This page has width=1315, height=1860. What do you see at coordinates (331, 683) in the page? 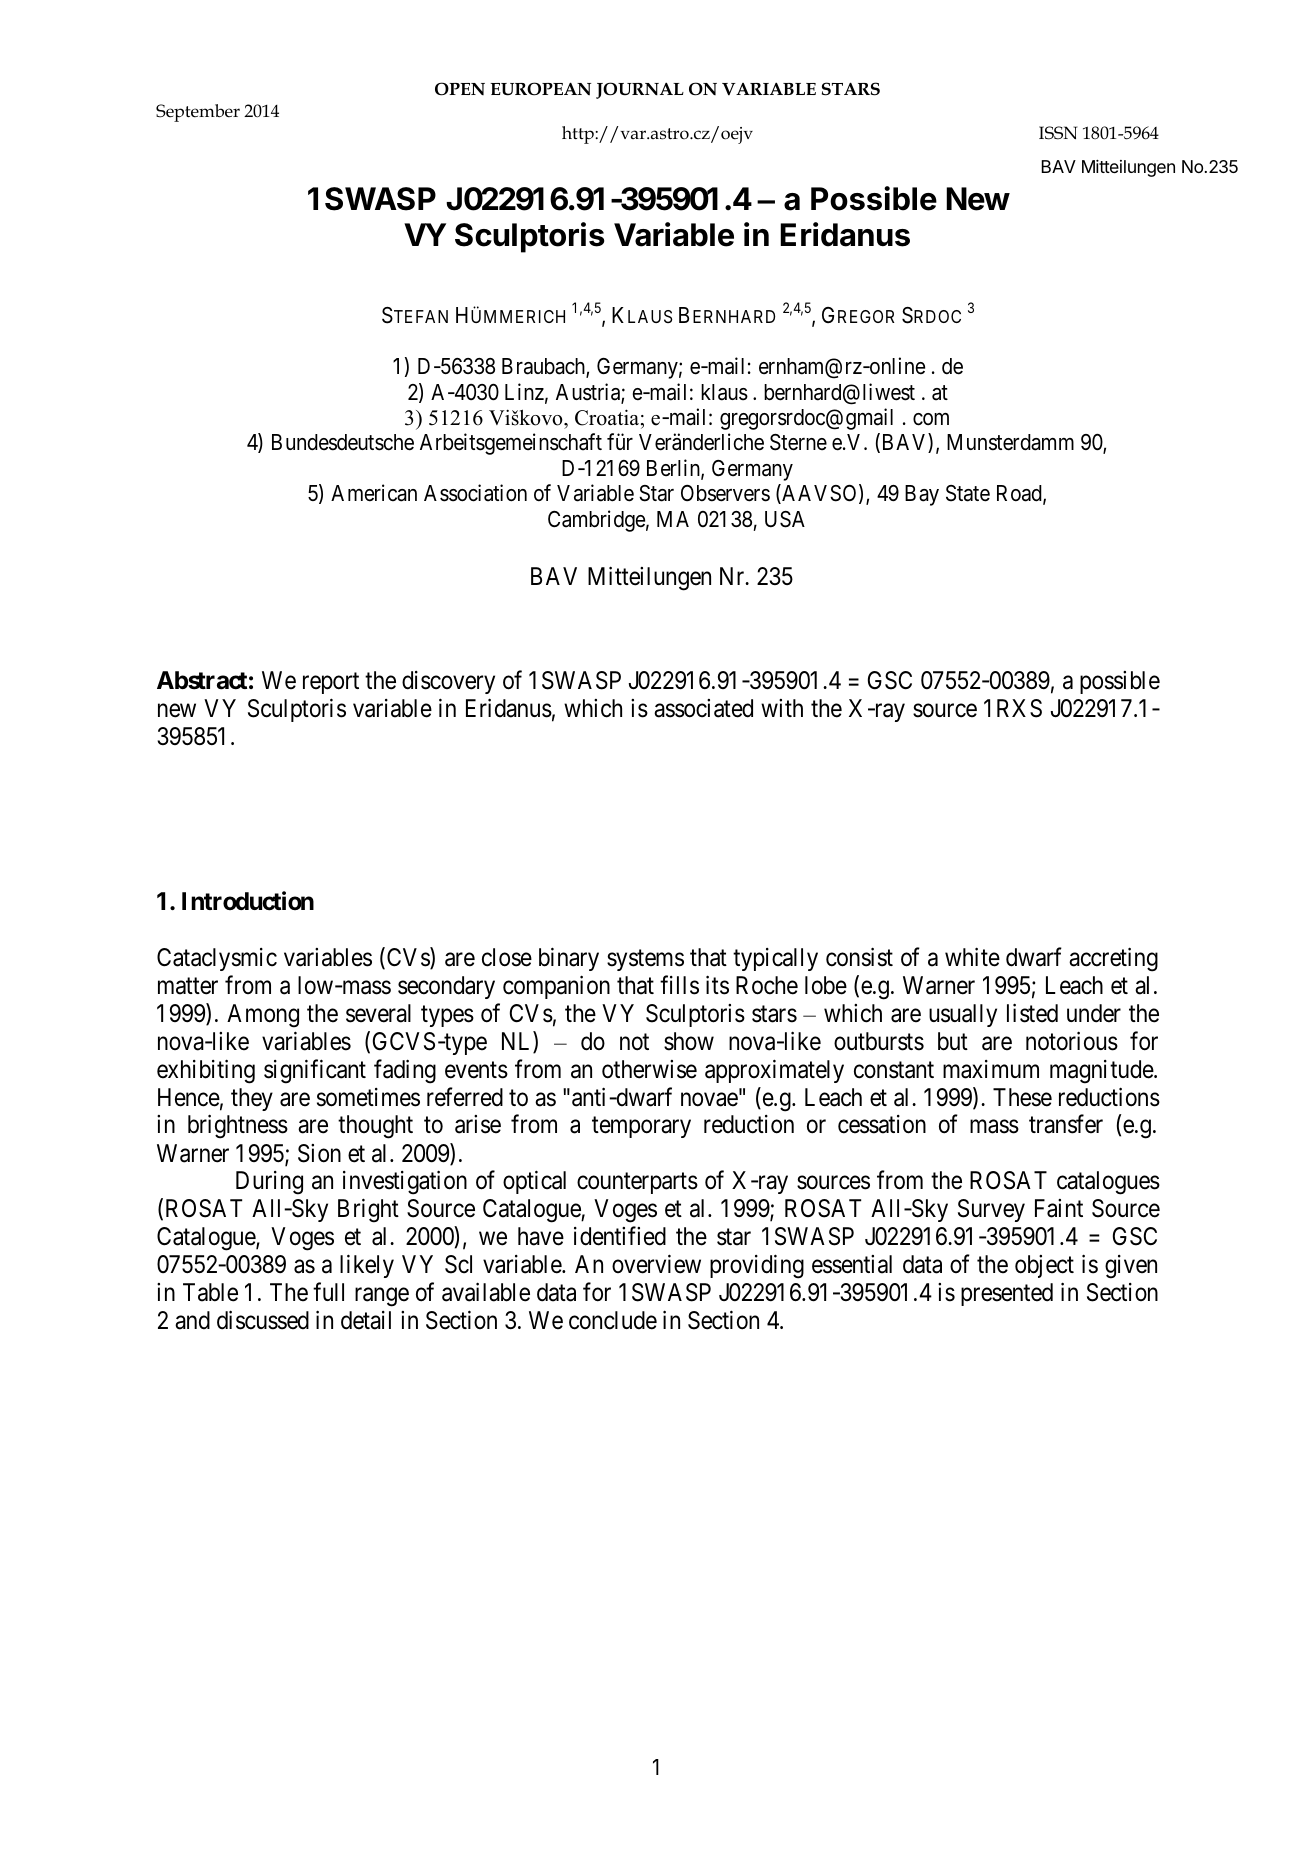
I see `report` at bounding box center [331, 683].
